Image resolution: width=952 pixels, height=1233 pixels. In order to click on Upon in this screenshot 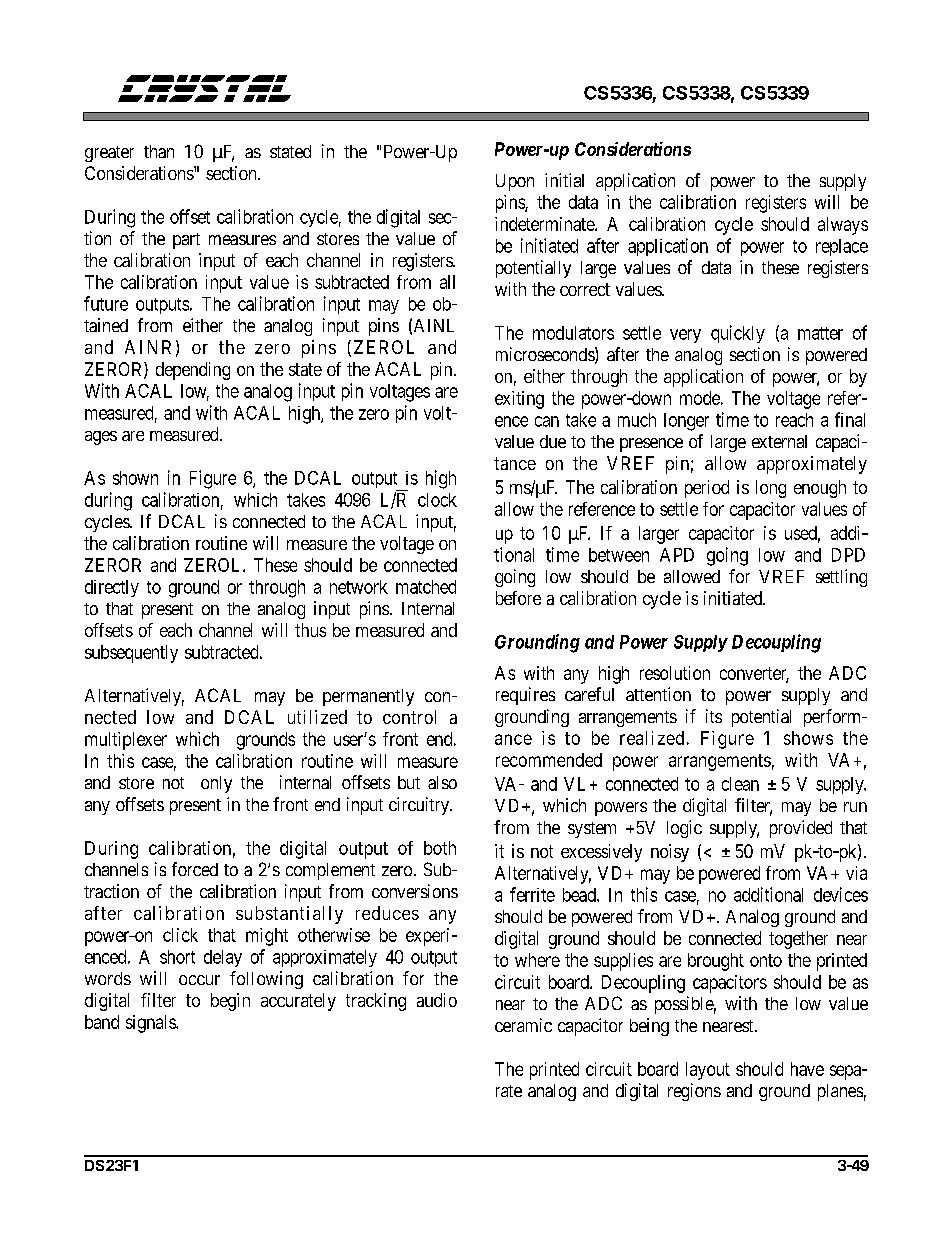, I will do `click(515, 182)`.
